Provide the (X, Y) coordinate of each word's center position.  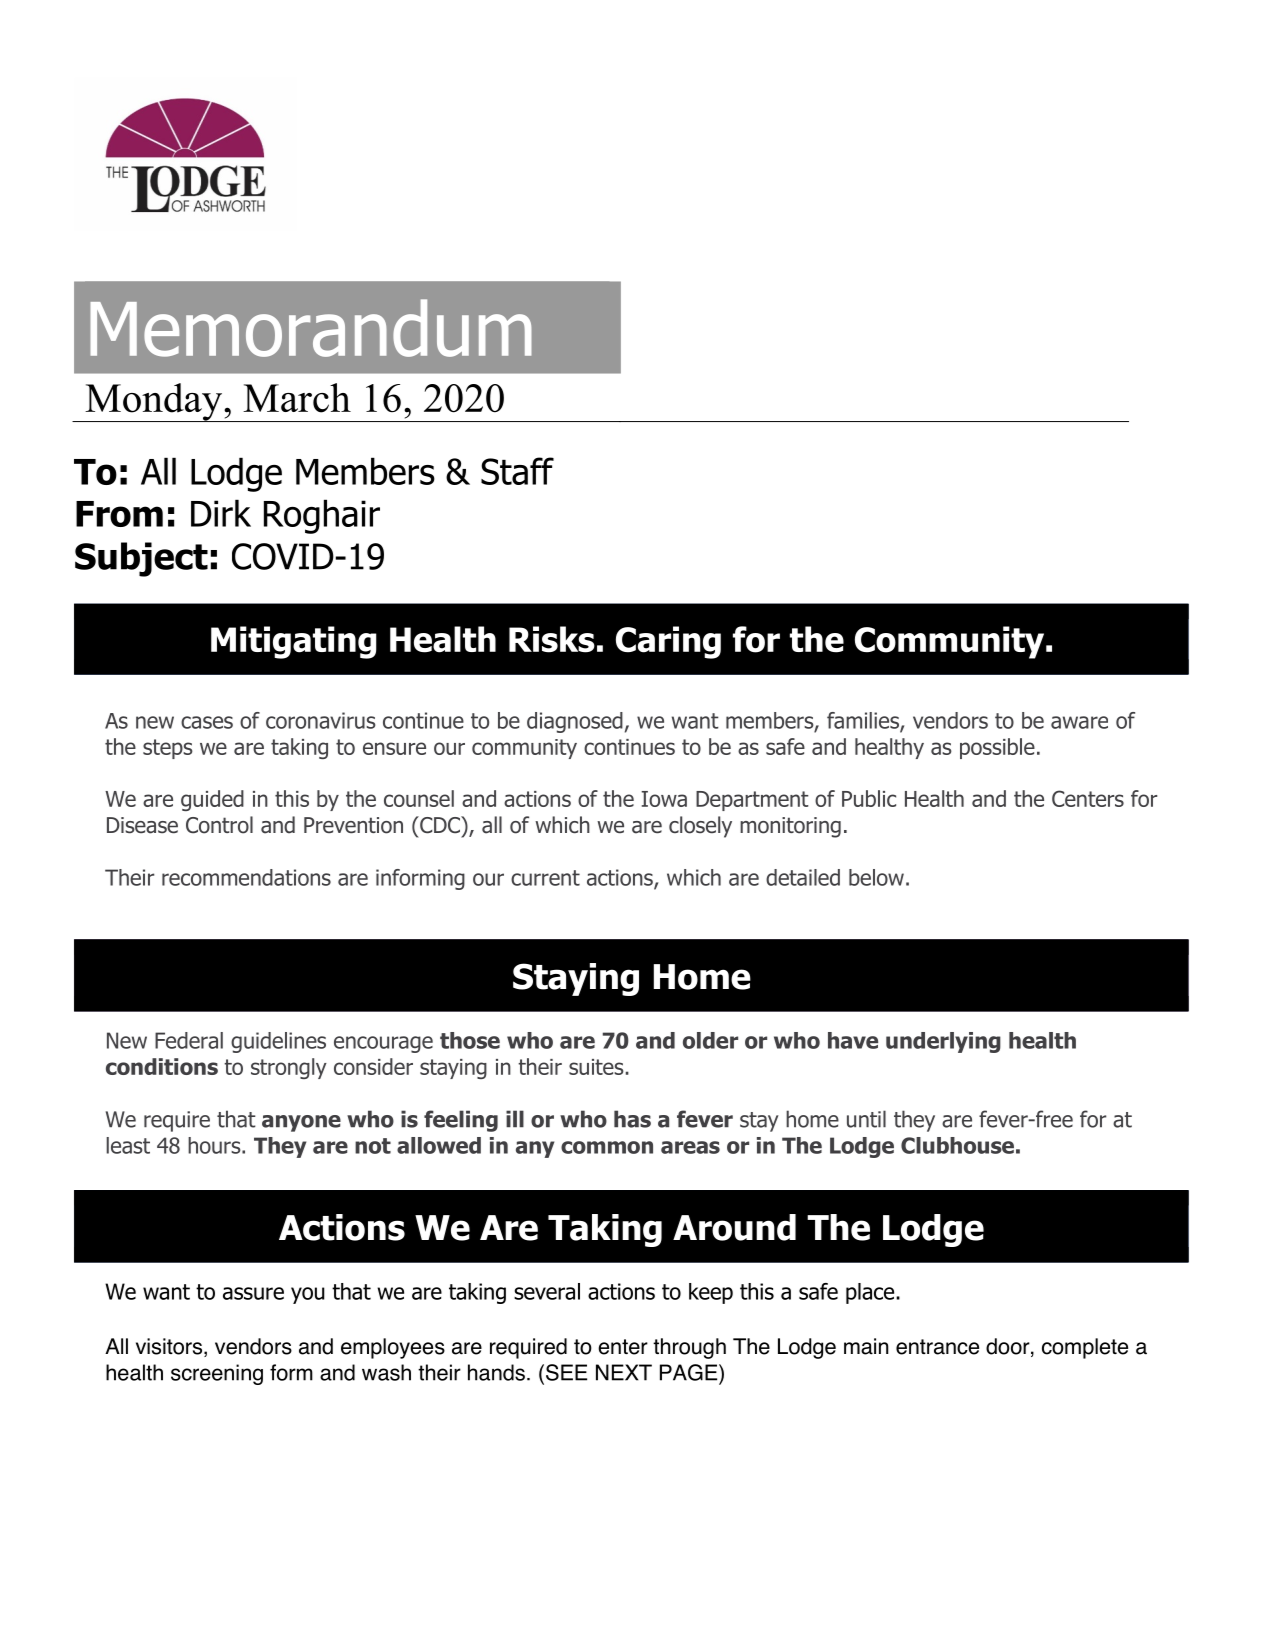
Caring (668, 642)
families (864, 721)
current (545, 878)
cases (207, 722)
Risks (552, 639)
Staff (517, 471)
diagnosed (575, 722)
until (866, 1119)
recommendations (246, 877)
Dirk (221, 513)
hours (215, 1145)
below (876, 877)
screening (217, 1374)
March (297, 398)
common (607, 1147)
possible (997, 748)
